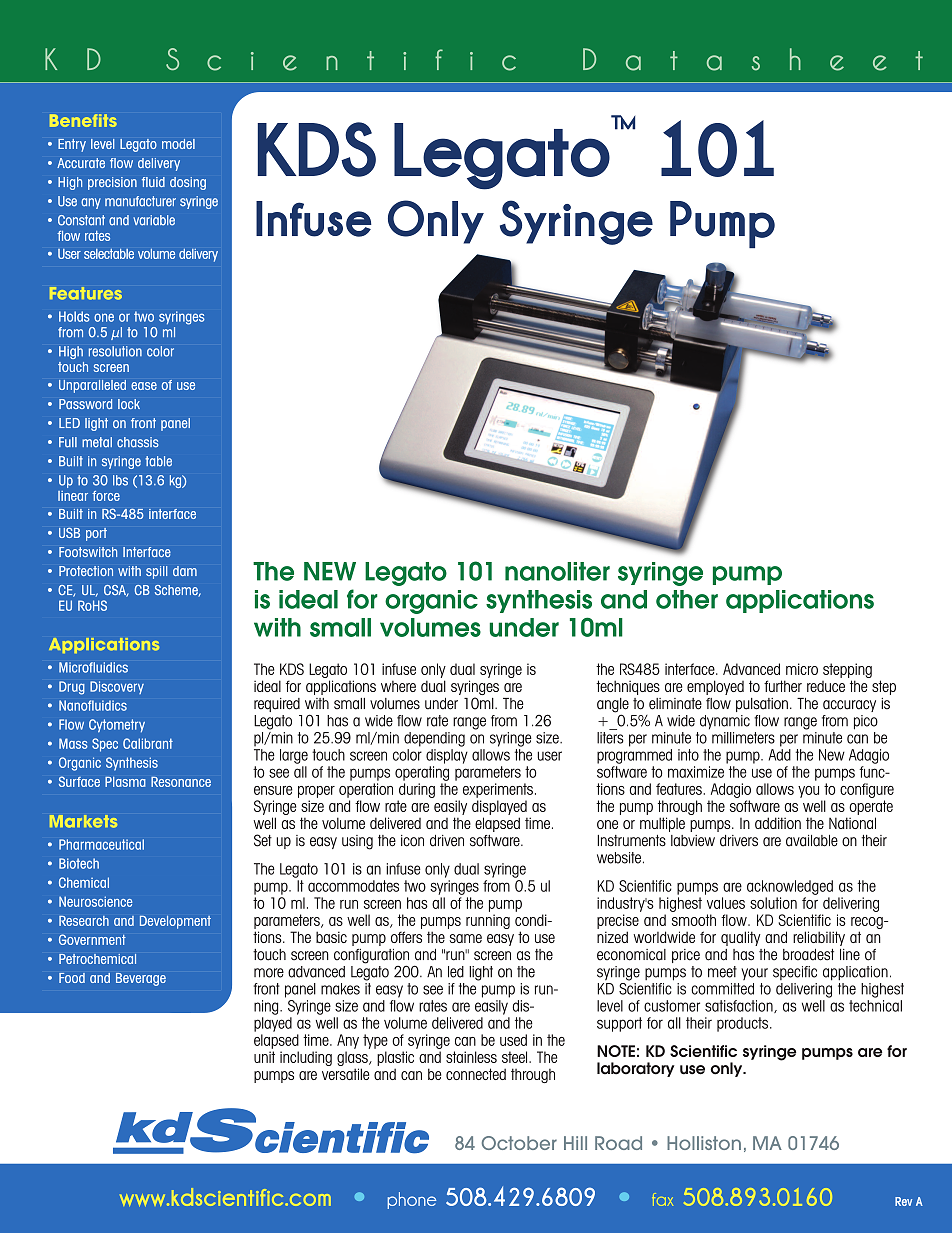  I want to click on model, so click(178, 144).
